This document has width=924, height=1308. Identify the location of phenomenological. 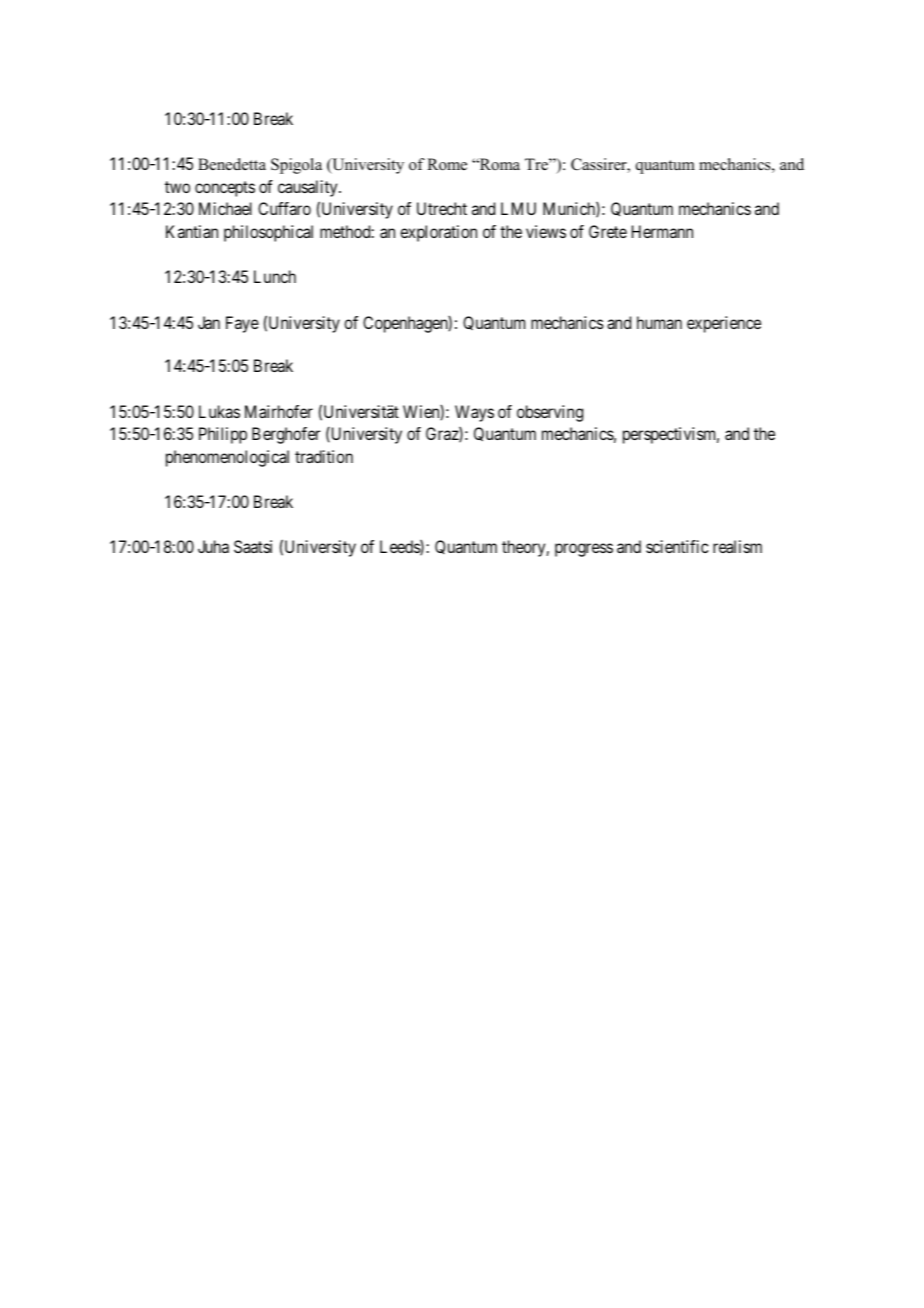
(227, 458).
